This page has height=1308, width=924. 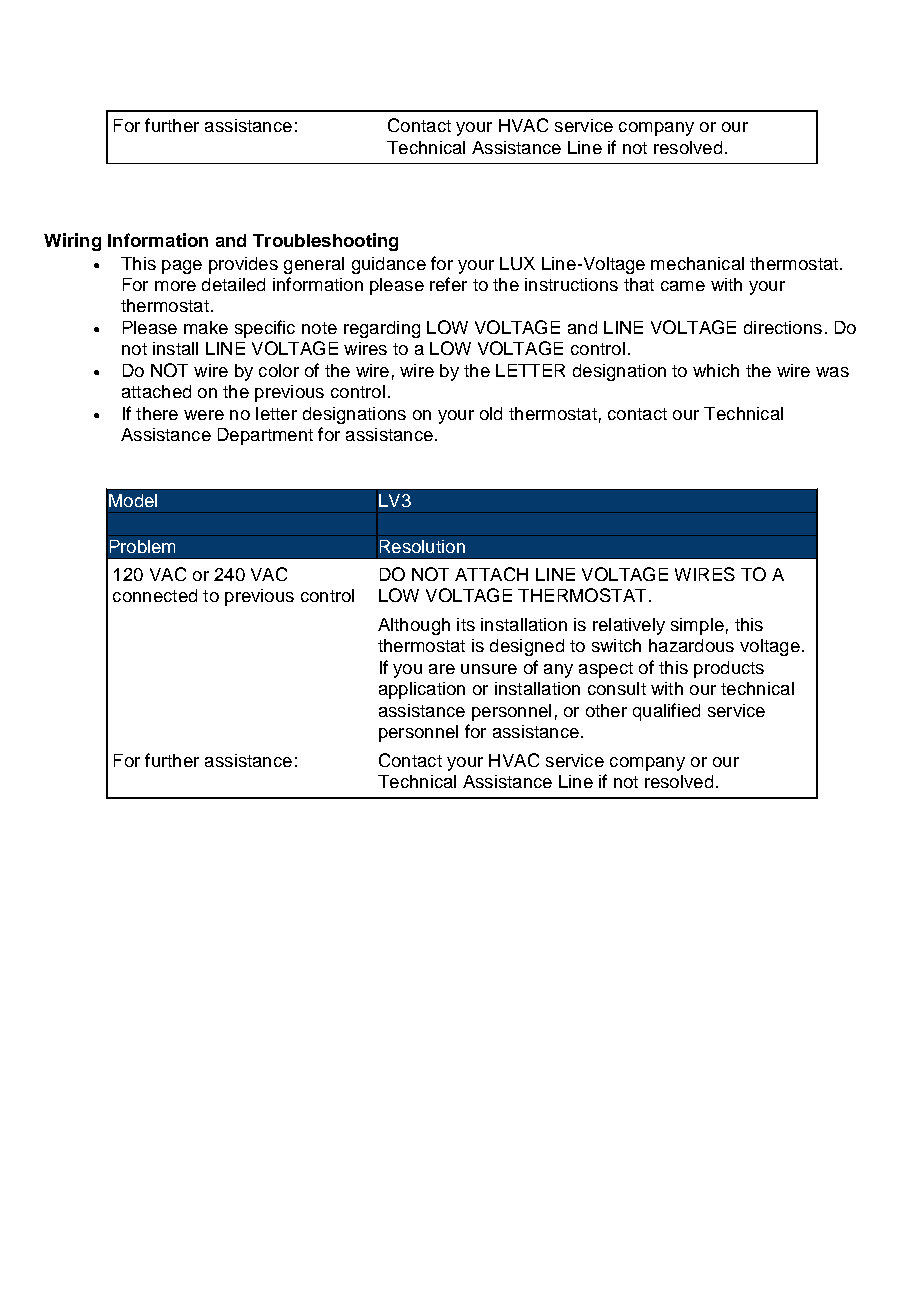 What do you see at coordinates (442, 669) in the page?
I see `are` at bounding box center [442, 669].
